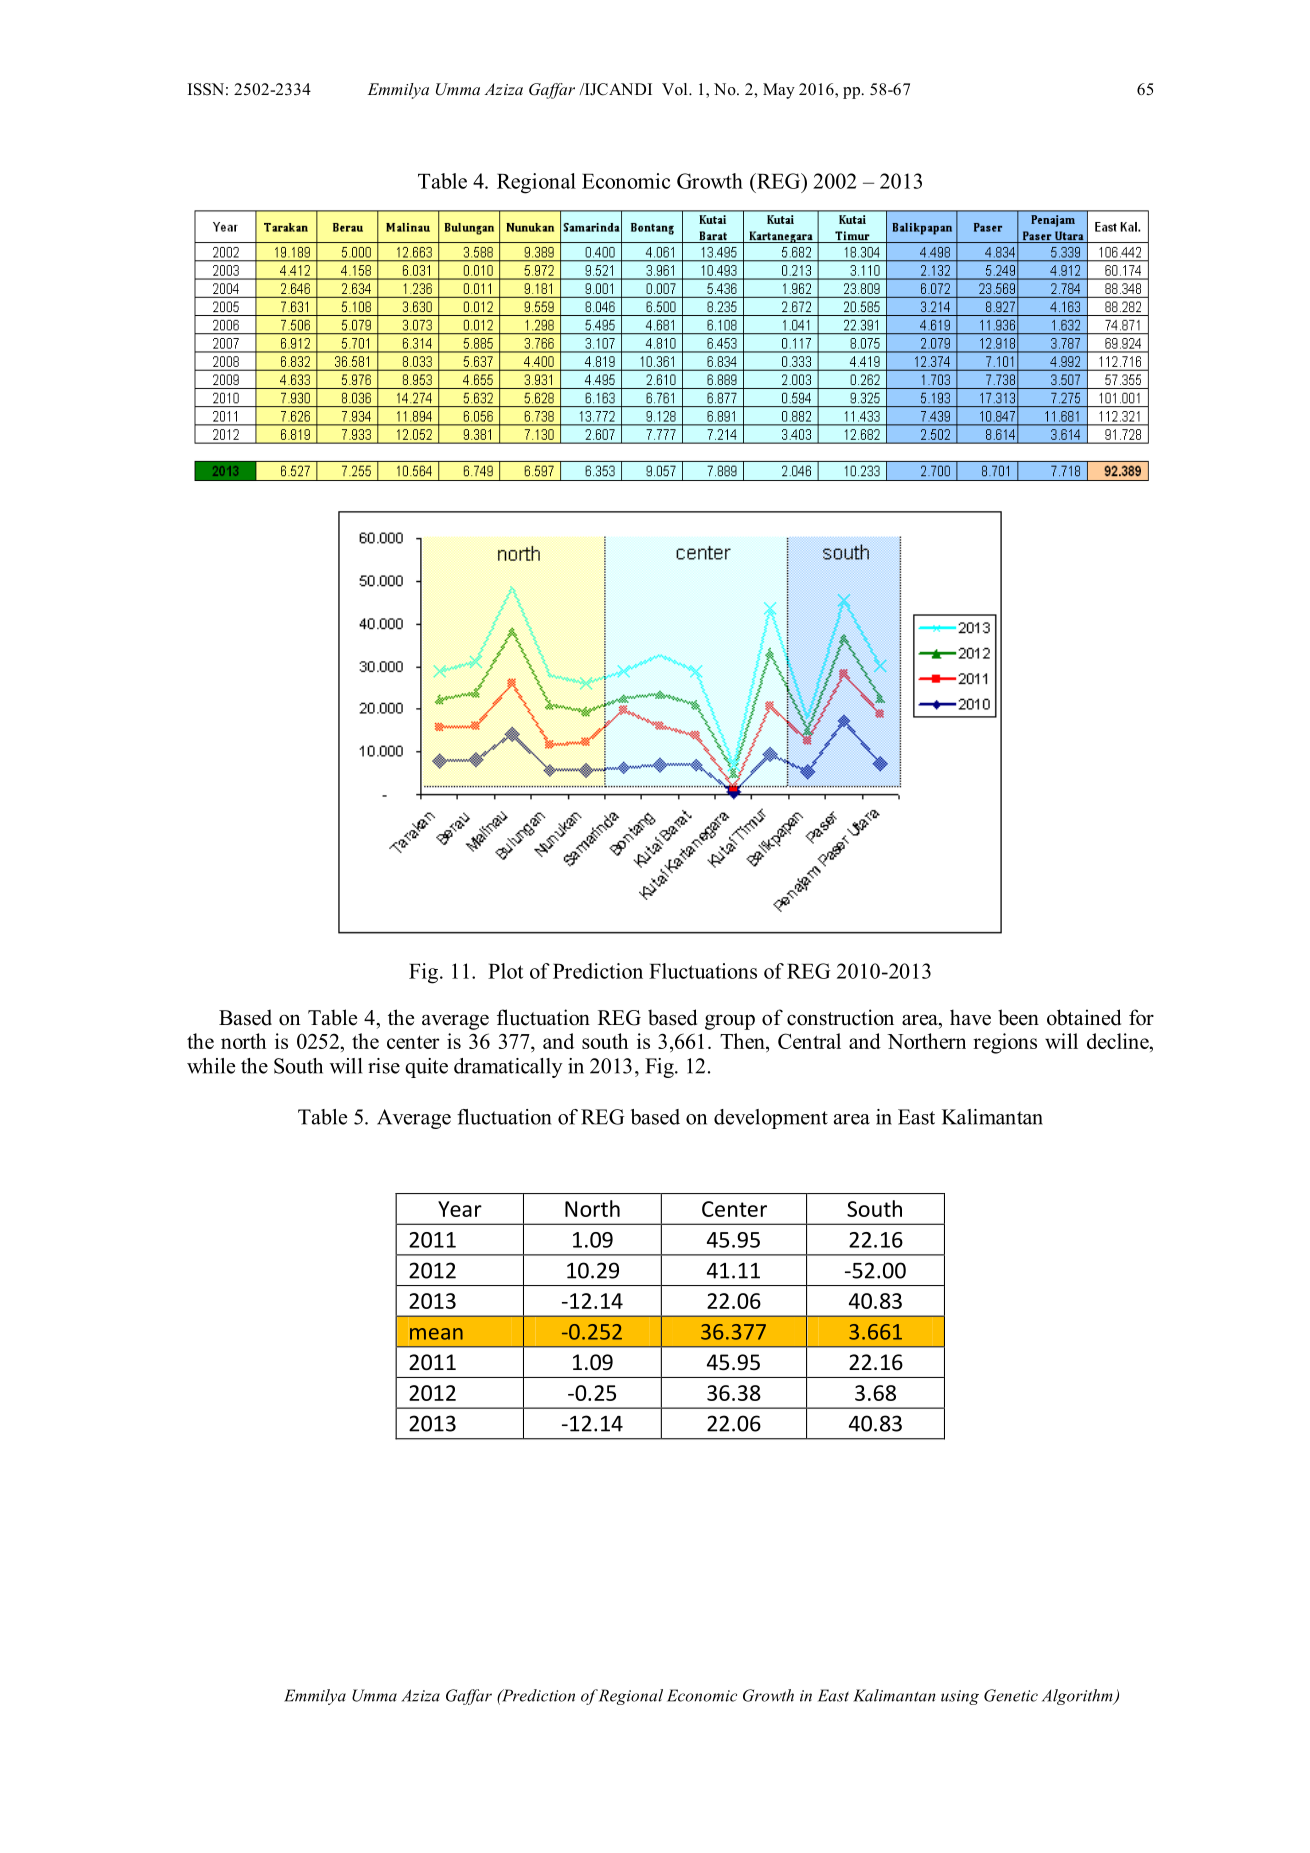 This screenshot has width=1310, height=1853. What do you see at coordinates (460, 1209) in the screenshot?
I see `Year` at bounding box center [460, 1209].
